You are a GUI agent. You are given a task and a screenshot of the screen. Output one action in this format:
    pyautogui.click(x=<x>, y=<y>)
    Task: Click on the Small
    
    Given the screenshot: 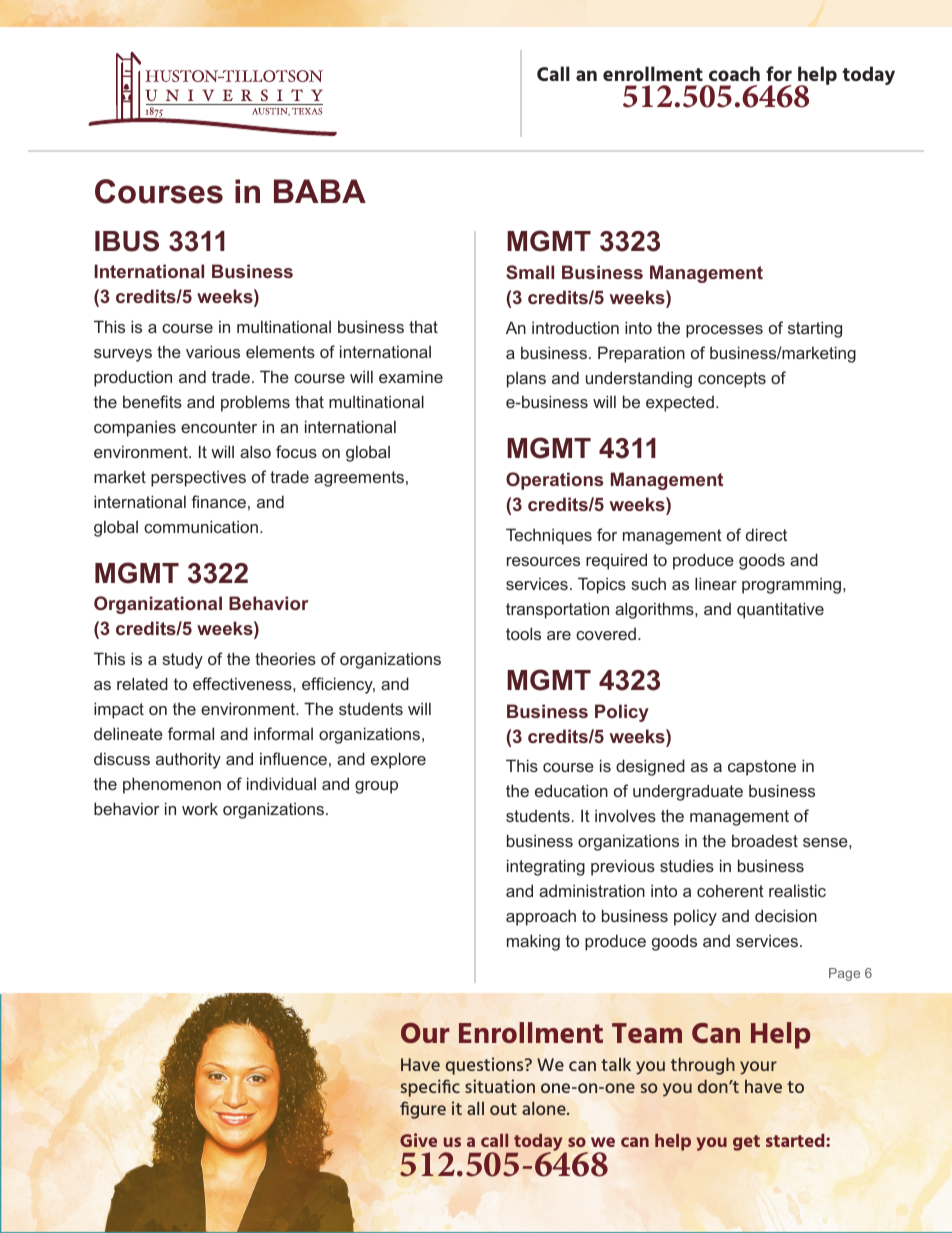 What is the action you would take?
    pyautogui.click(x=530, y=272)
